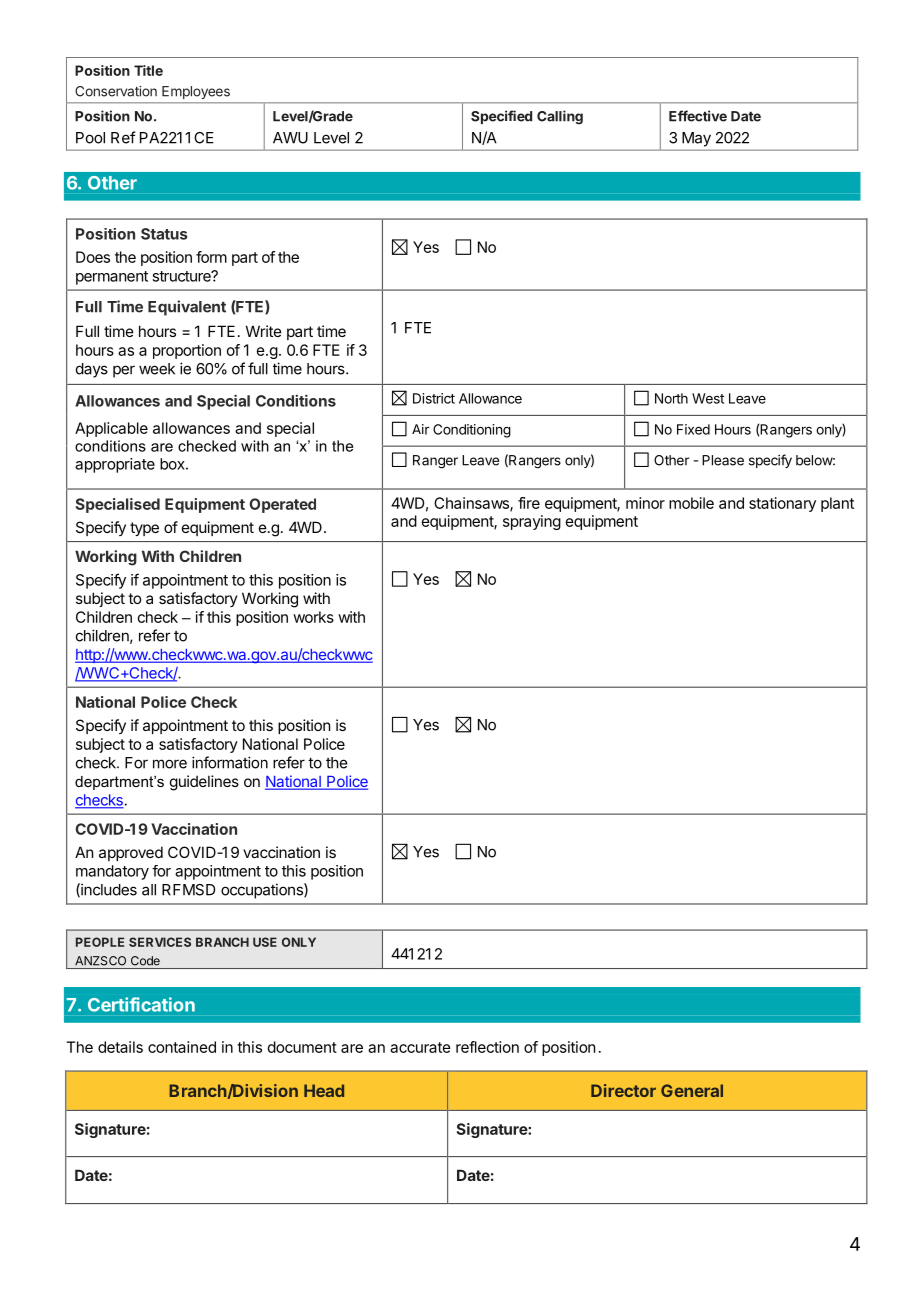 Image resolution: width=924 pixels, height=1308 pixels. Describe the element at coordinates (170, 764) in the screenshot. I see `more` at that location.
